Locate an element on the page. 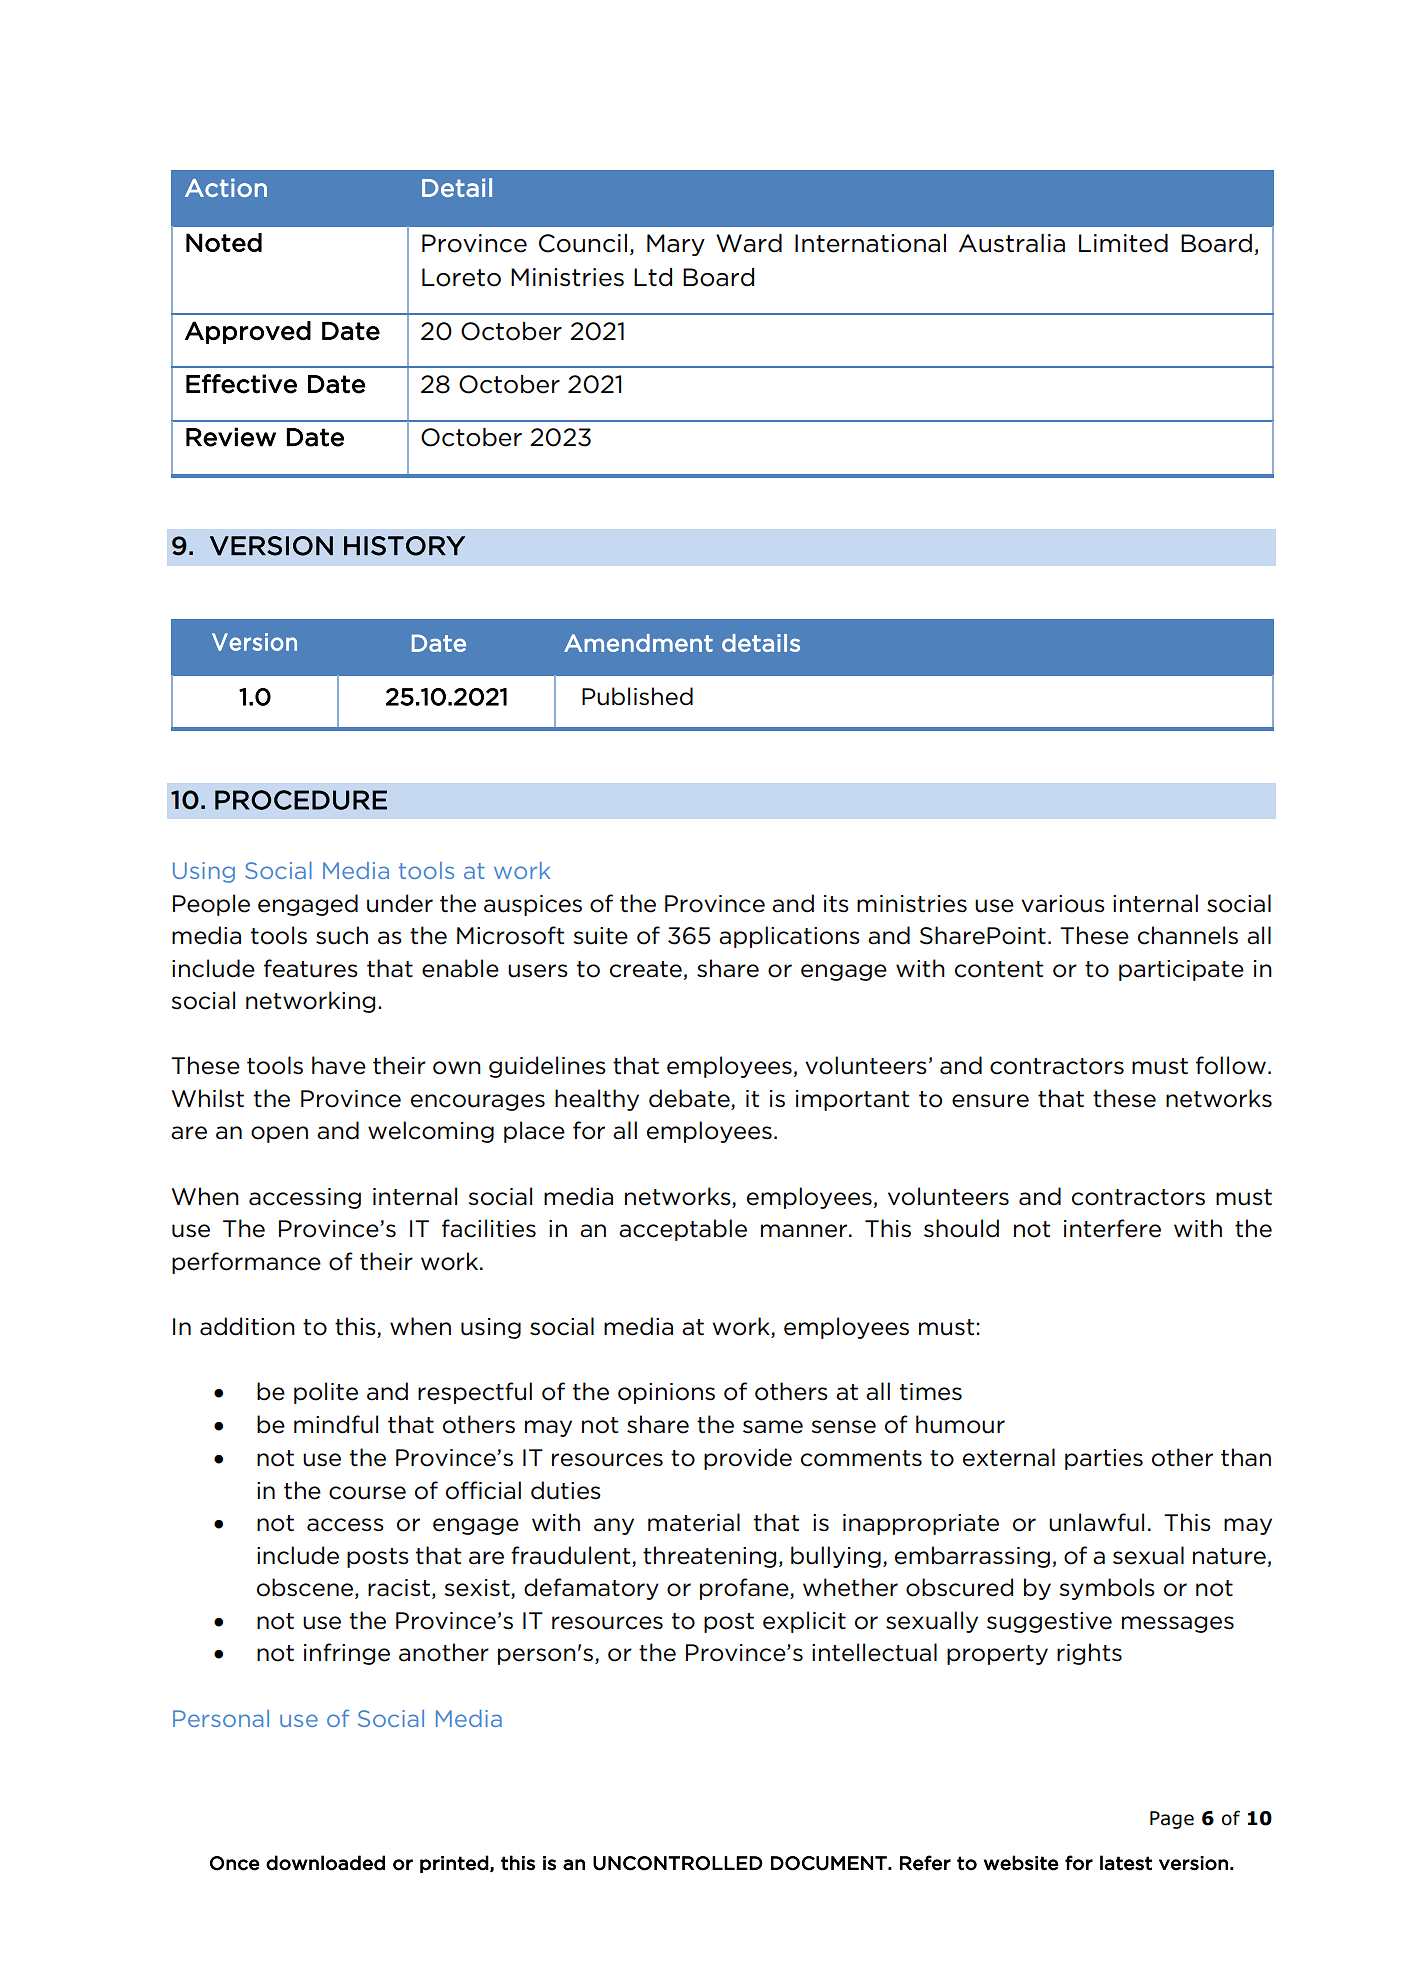 The height and width of the image is (1982, 1402). interfere is located at coordinates (1112, 1228).
